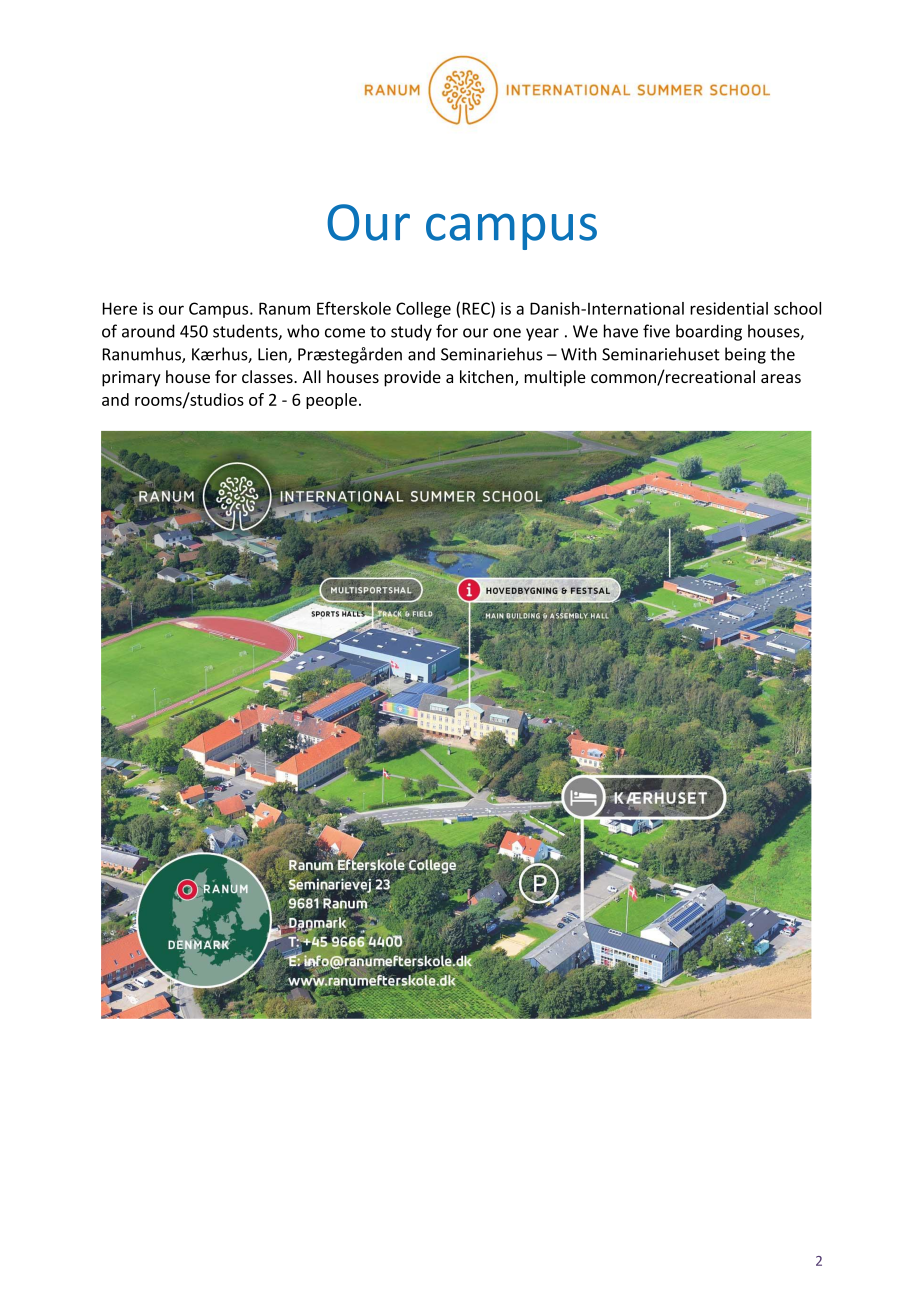 The image size is (924, 1309). What do you see at coordinates (331, 401) in the page?
I see `people` at bounding box center [331, 401].
